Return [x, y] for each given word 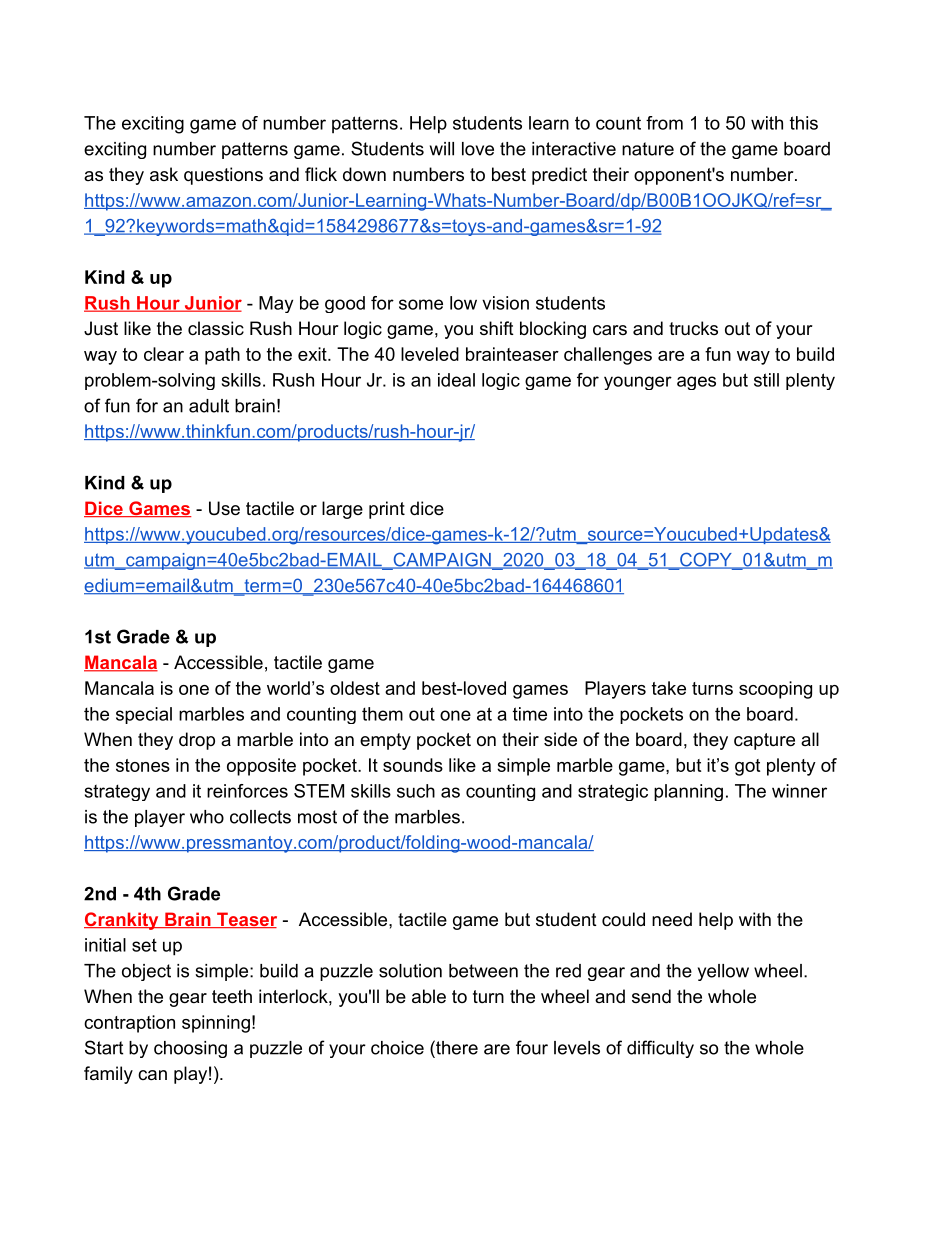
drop [197, 741]
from [664, 123]
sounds [413, 765]
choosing [190, 1049]
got [747, 767]
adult [209, 406]
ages [696, 383]
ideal [456, 380]
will [442, 149]
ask [164, 174]
